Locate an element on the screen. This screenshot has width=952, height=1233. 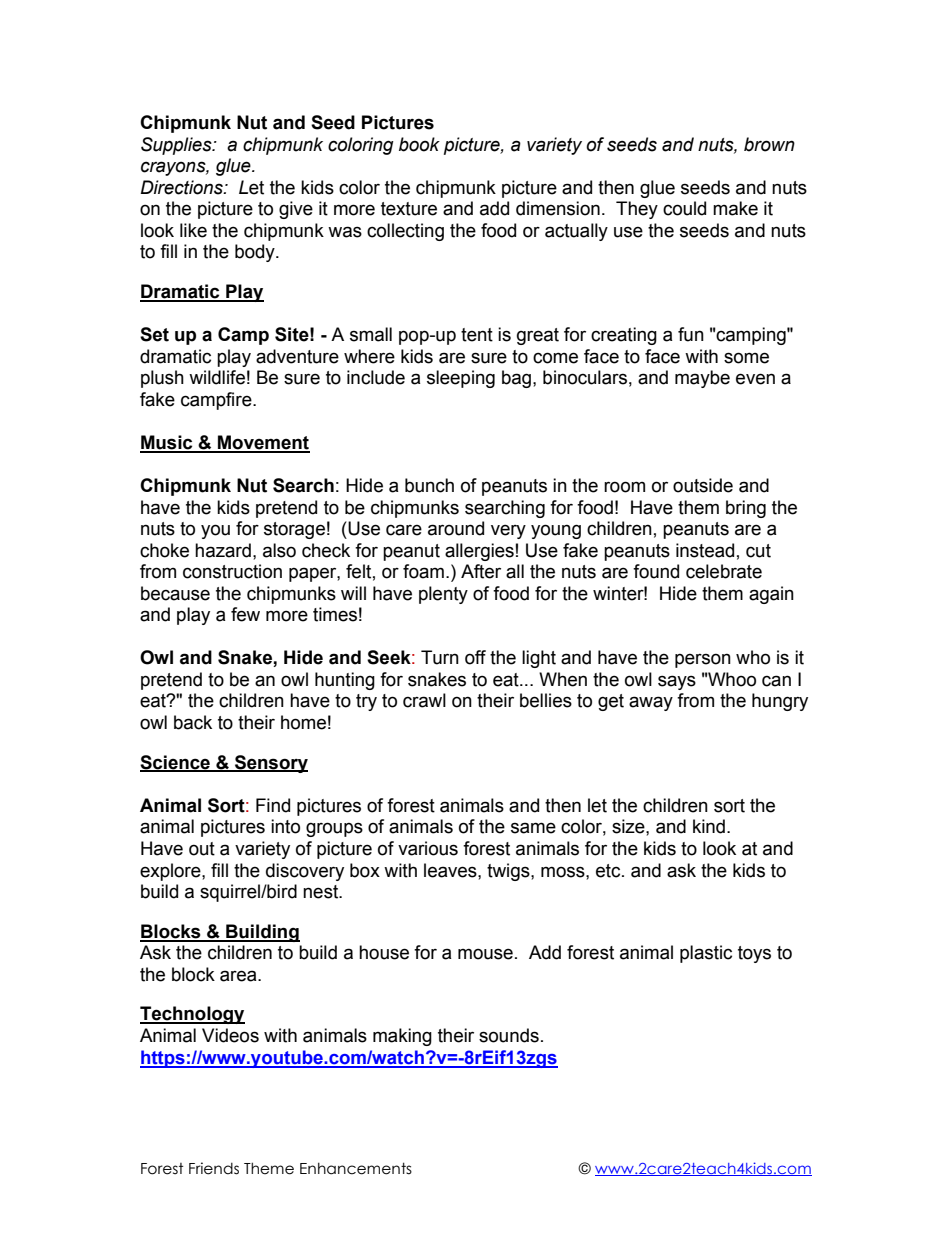
Sensory is located at coordinates (270, 764).
